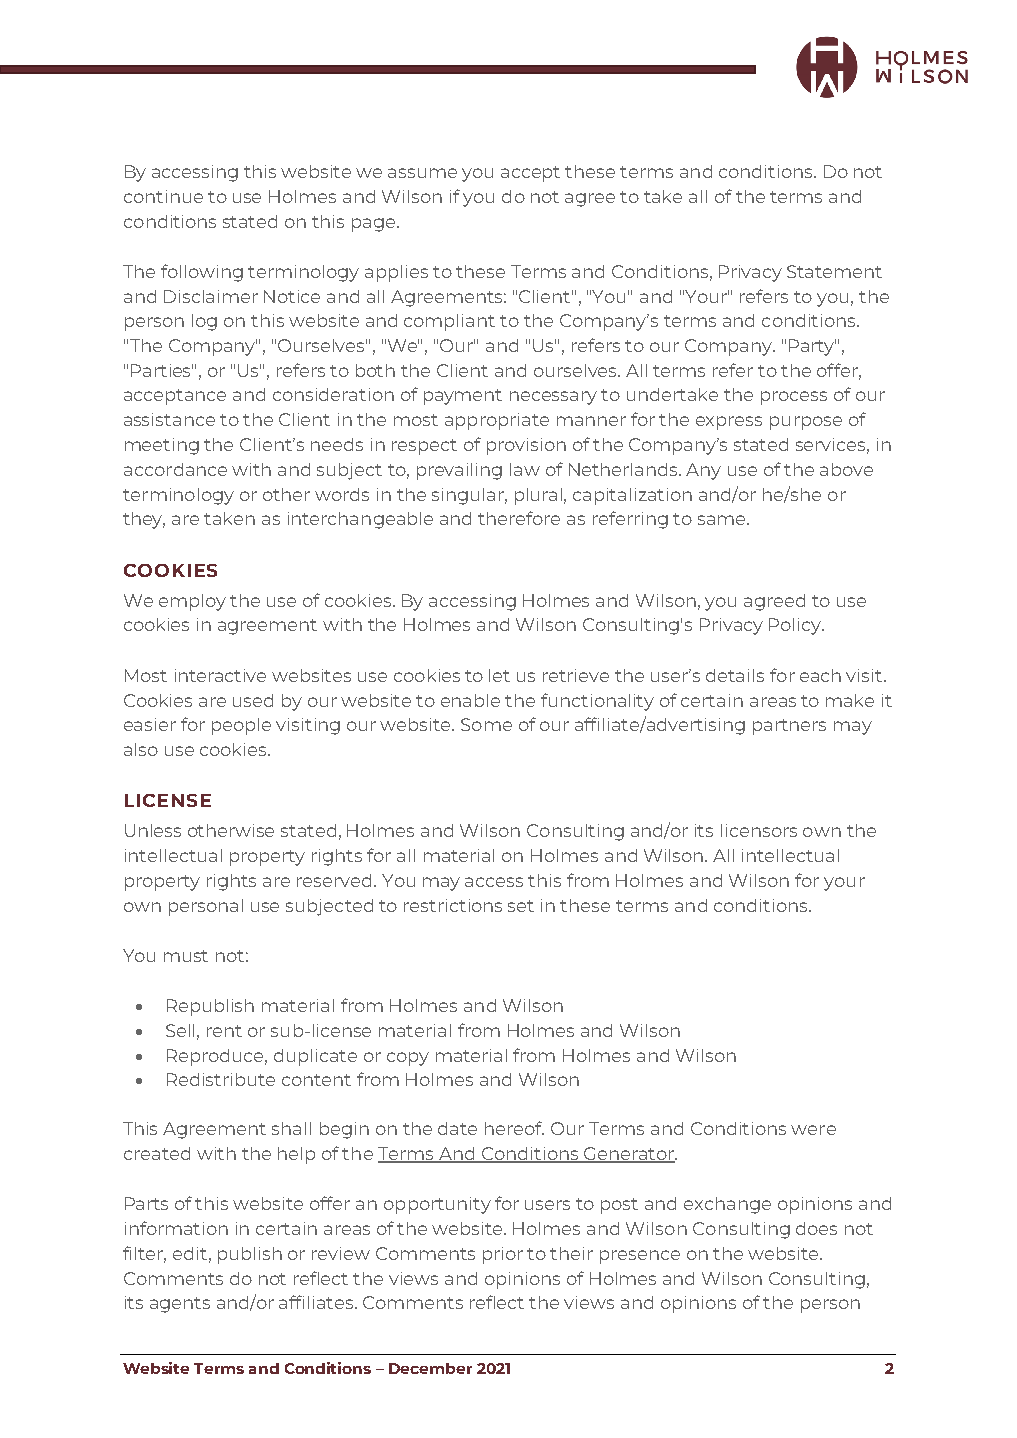 This screenshot has width=1017, height=1438. I want to click on assume, so click(422, 173).
